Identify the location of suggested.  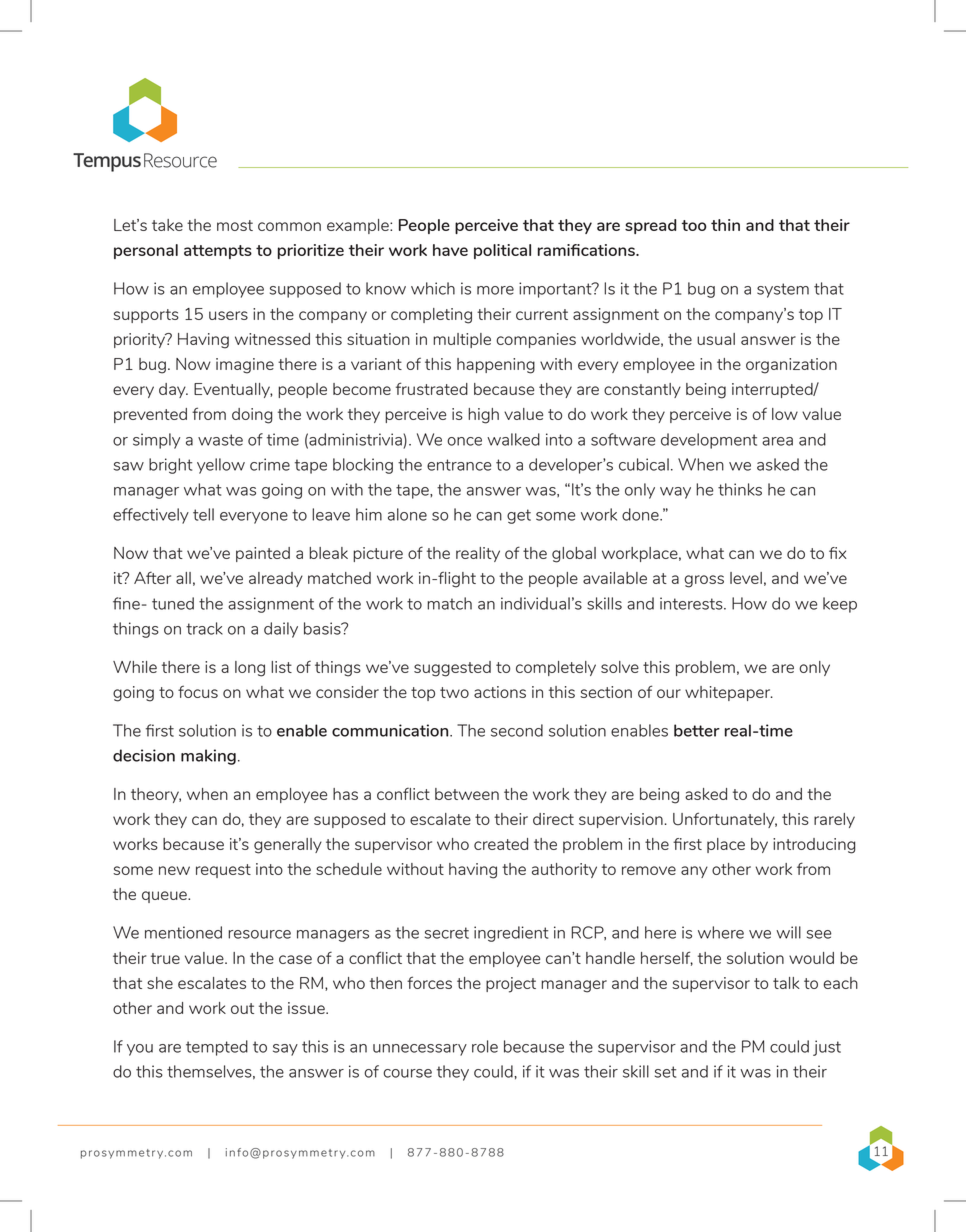
(452, 669).
